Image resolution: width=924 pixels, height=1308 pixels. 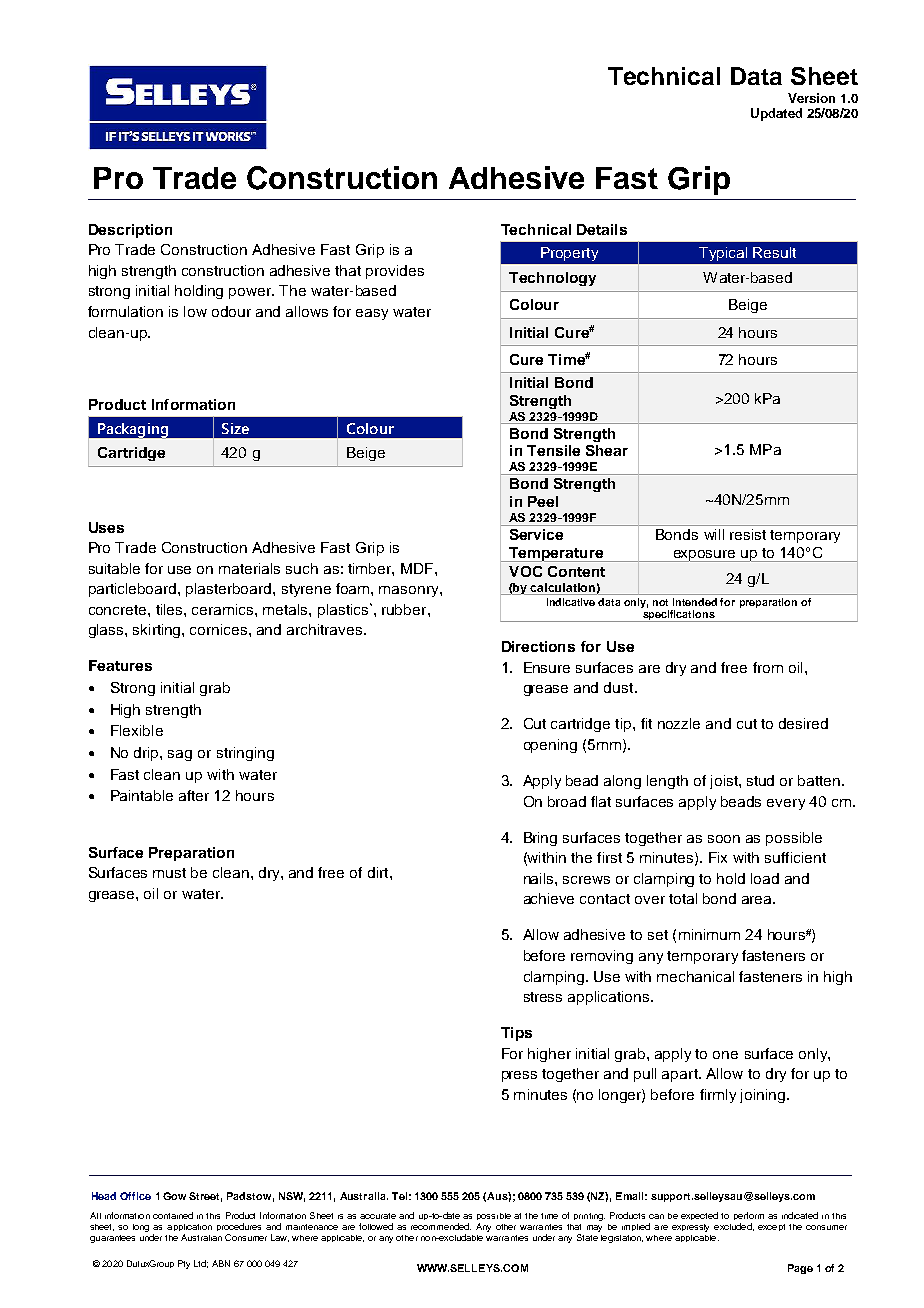 I want to click on perform, so click(x=749, y=1218).
